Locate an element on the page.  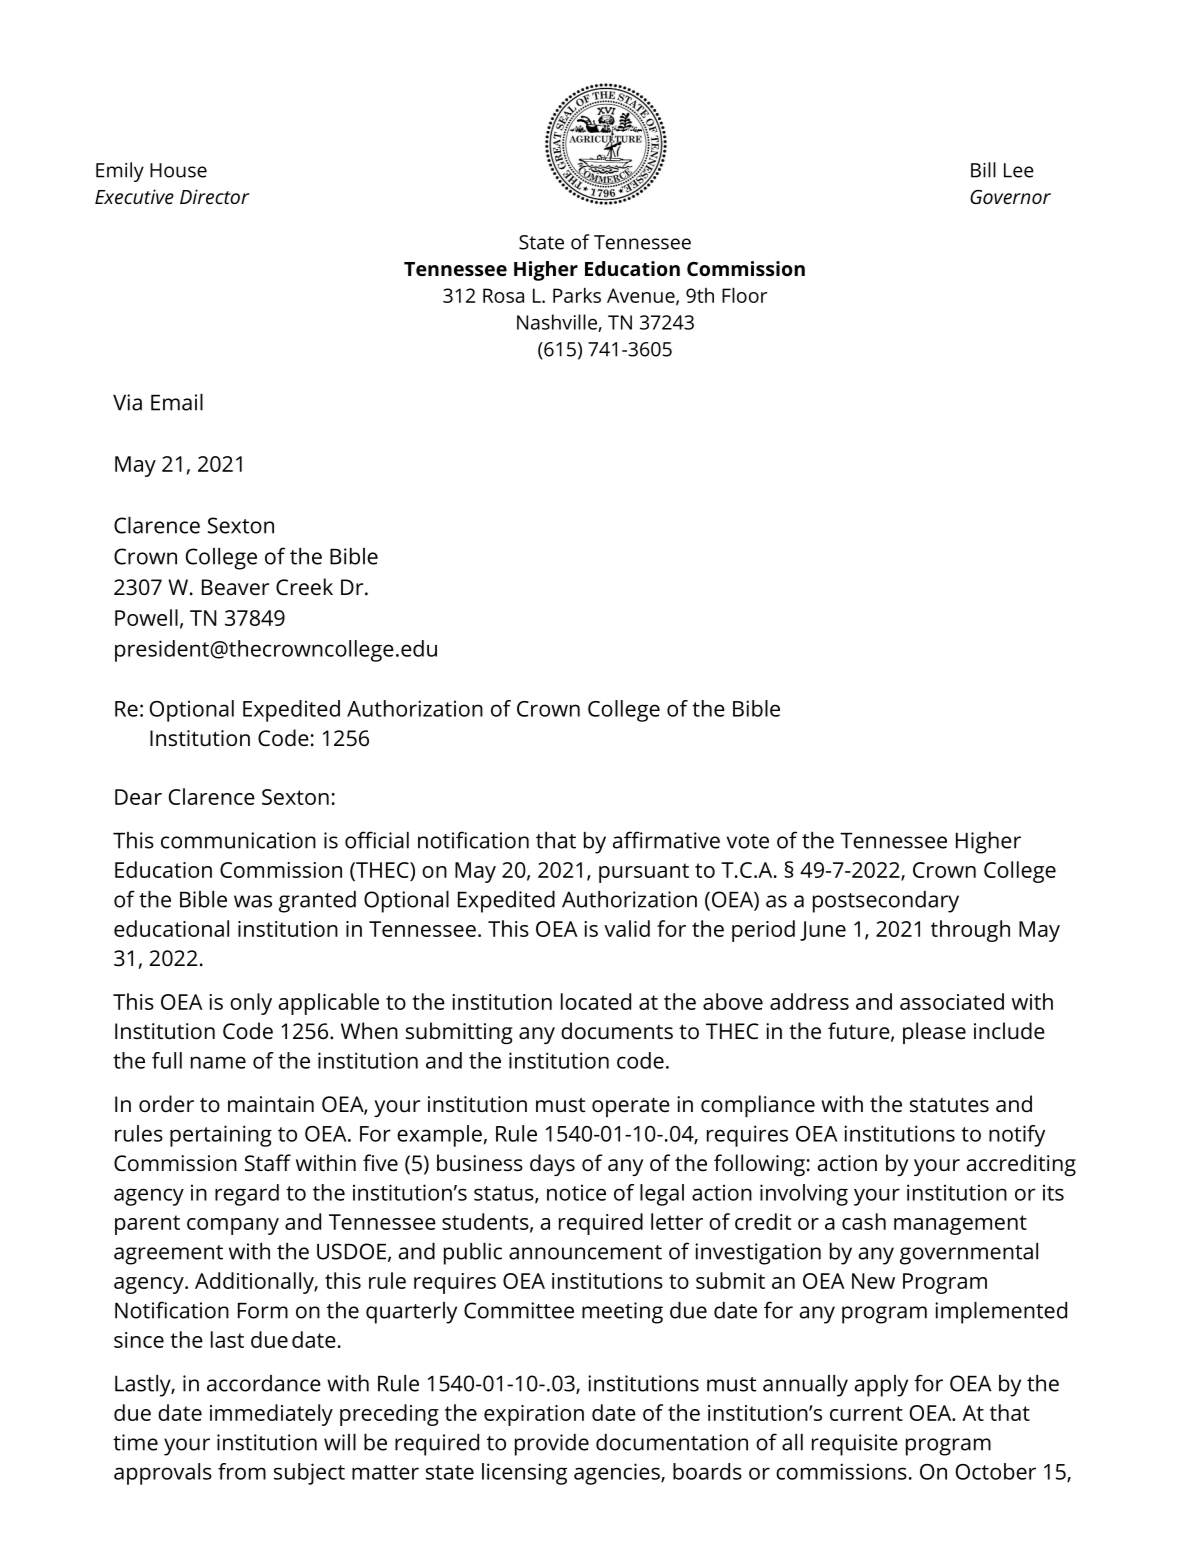
Bill is located at coordinates (983, 170).
